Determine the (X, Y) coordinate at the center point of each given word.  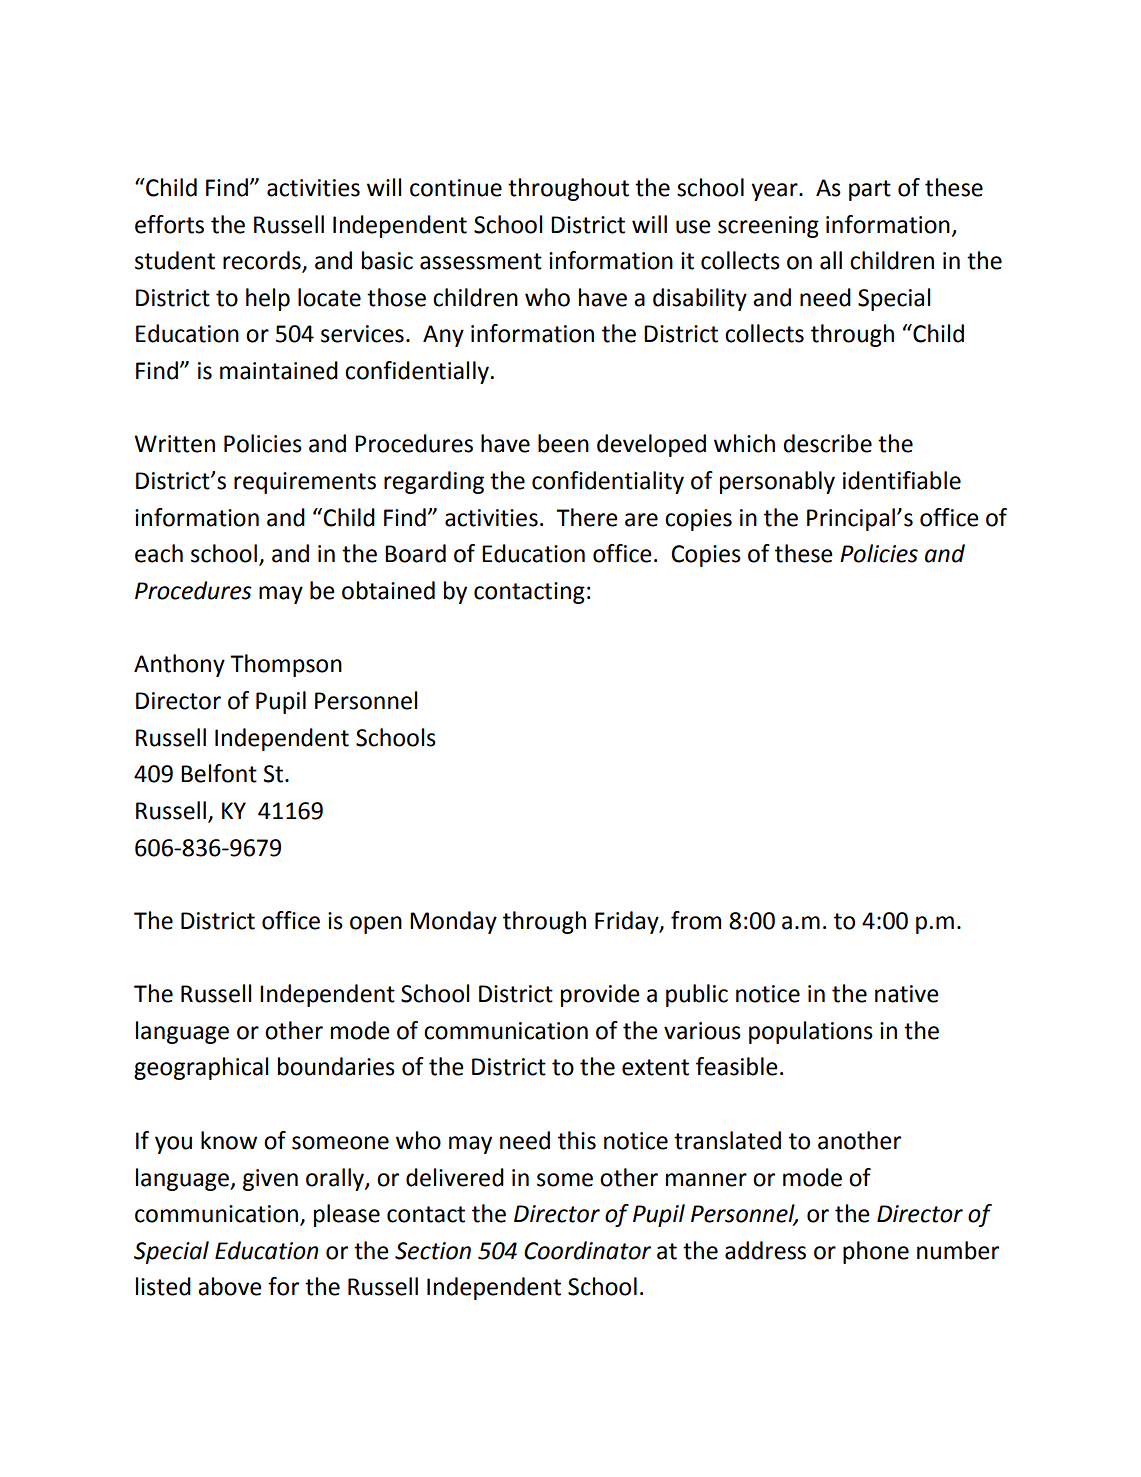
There (586, 517)
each (159, 553)
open (376, 925)
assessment (481, 261)
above (229, 1286)
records (263, 261)
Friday (628, 922)
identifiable (902, 480)
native (906, 994)
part (870, 190)
